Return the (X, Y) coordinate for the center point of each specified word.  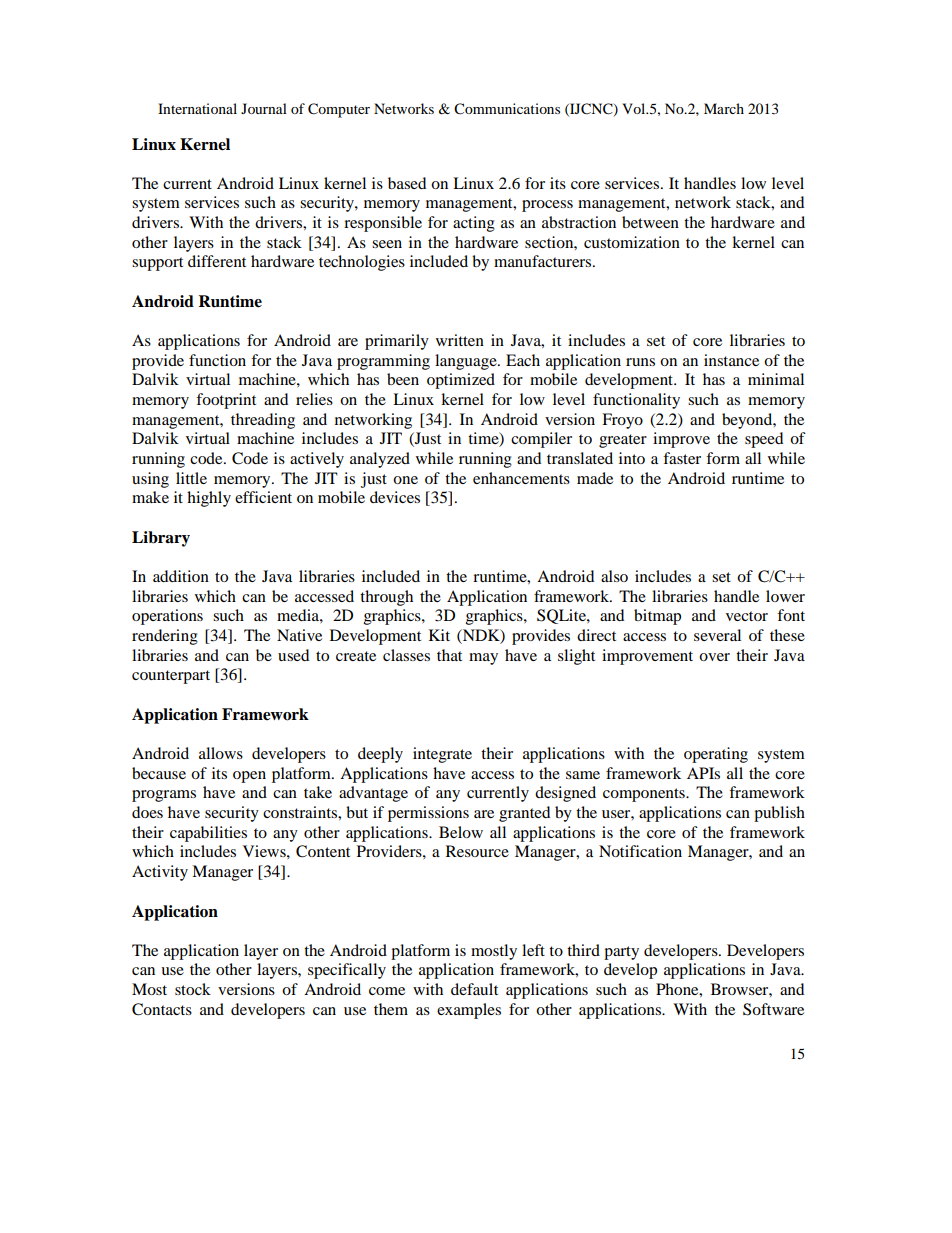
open (249, 777)
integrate (442, 755)
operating (716, 755)
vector (747, 616)
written (460, 340)
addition (181, 576)
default (474, 989)
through (386, 598)
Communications (507, 109)
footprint (226, 401)
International (197, 108)
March (724, 108)
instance (731, 360)
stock (193, 989)
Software (773, 1009)
